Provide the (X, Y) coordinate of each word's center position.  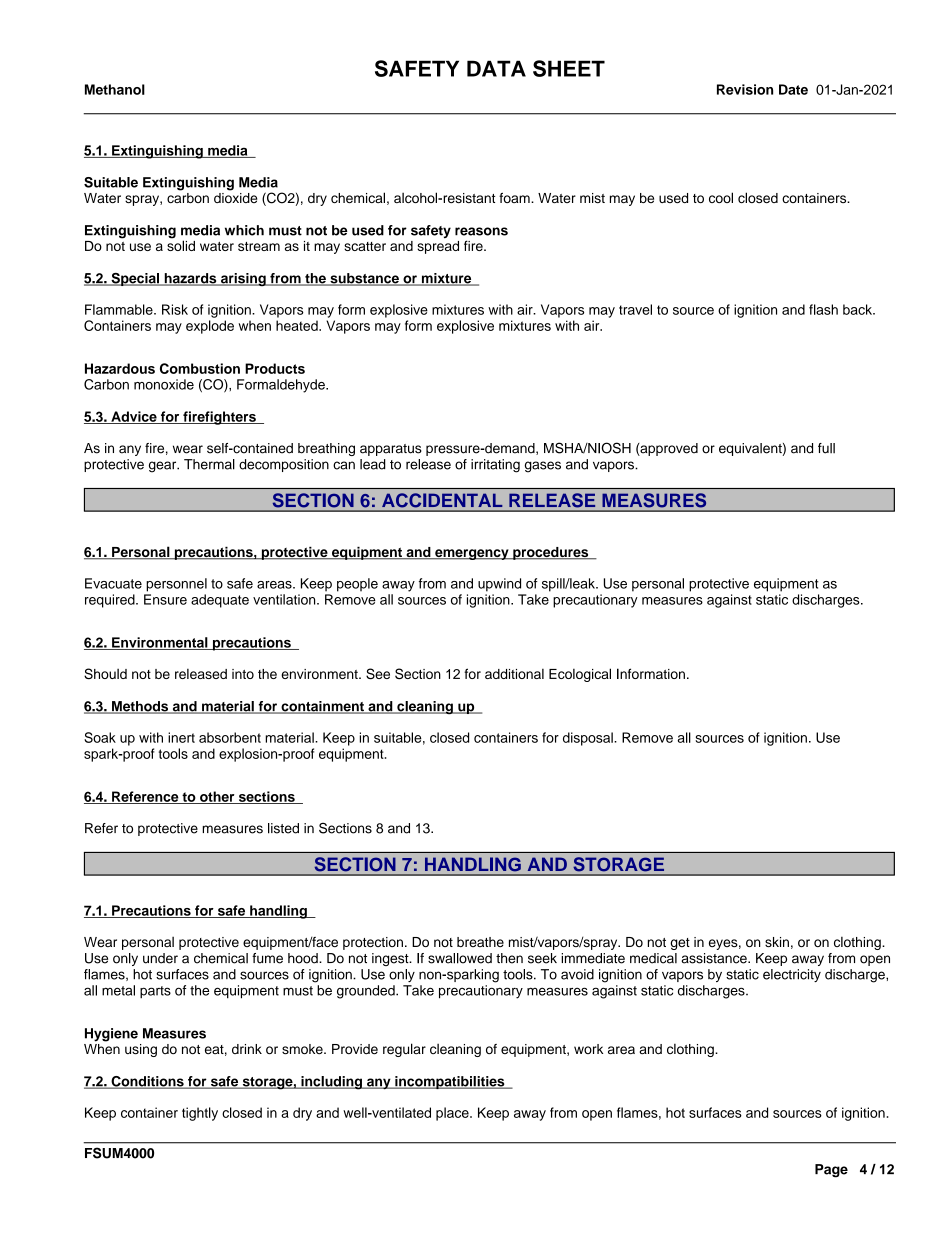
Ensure (165, 599)
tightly (200, 1114)
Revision (745, 89)
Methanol (115, 89)
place (453, 1114)
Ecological (580, 675)
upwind (499, 585)
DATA (496, 68)
